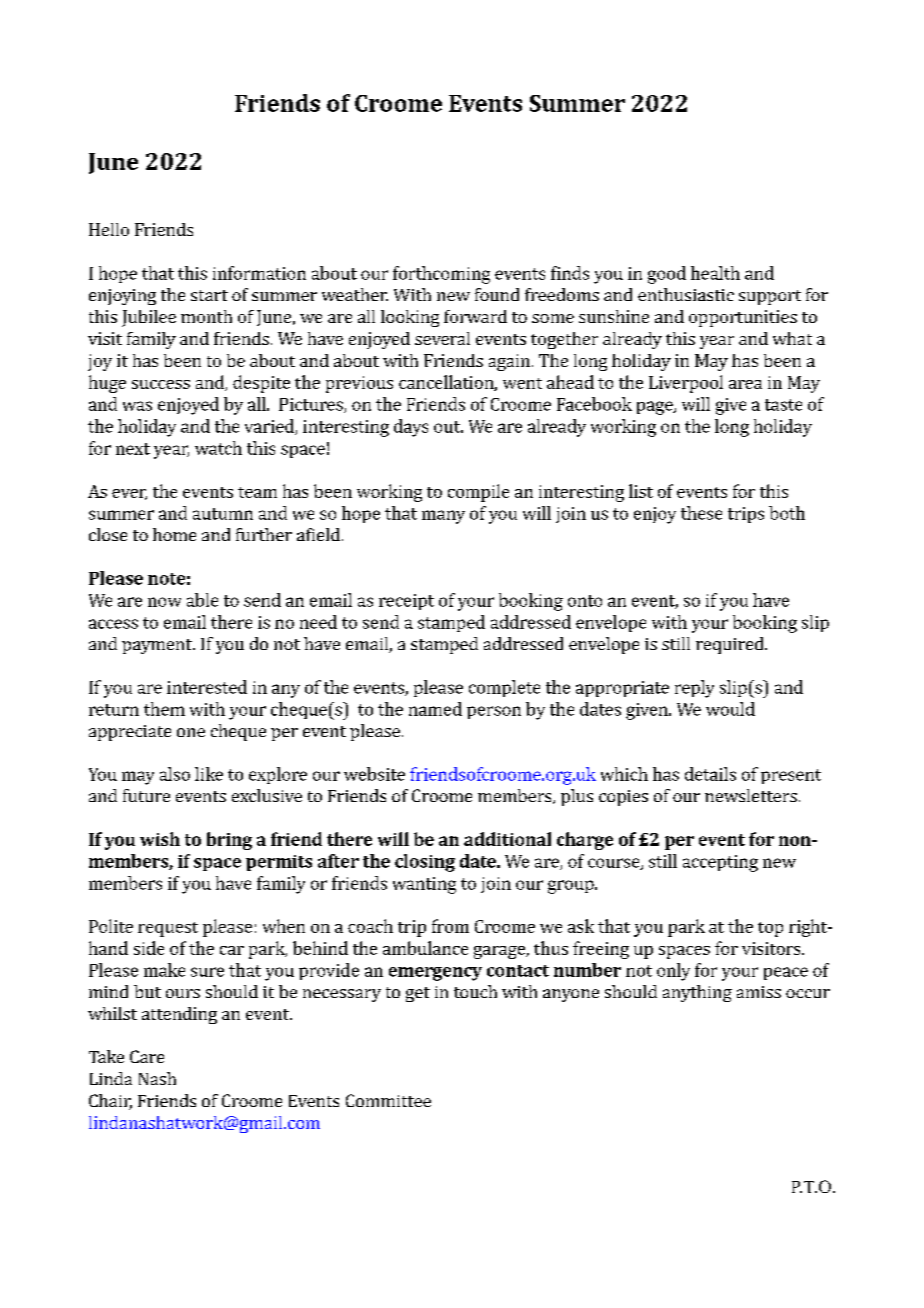 The width and height of the screenshot is (924, 1308). I want to click on home, so click(174, 534).
